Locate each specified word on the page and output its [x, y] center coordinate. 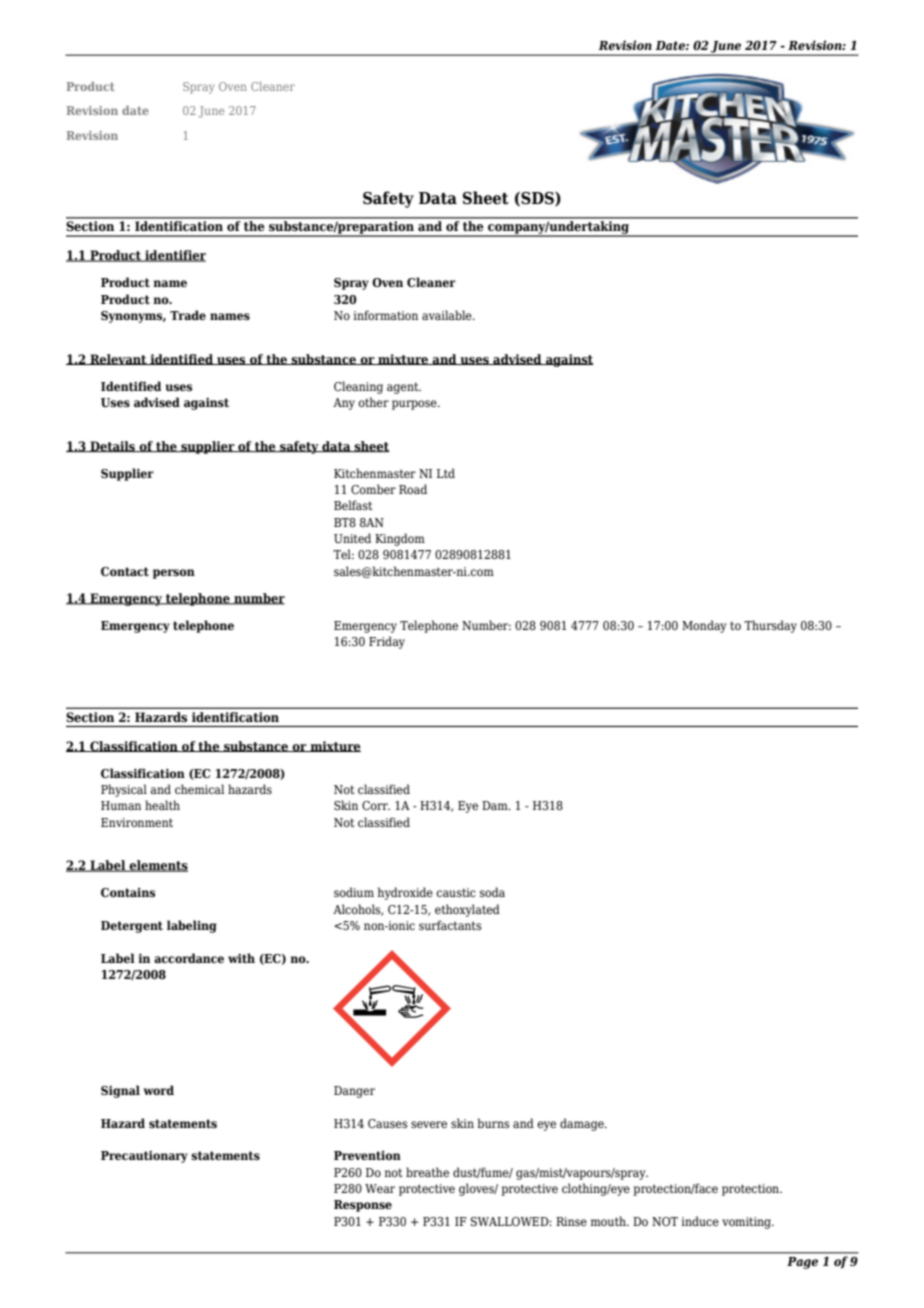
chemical [199, 789]
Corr [376, 805]
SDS [537, 199]
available [448, 315]
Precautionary [144, 1156]
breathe [427, 1172]
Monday [704, 626]
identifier [174, 256]
